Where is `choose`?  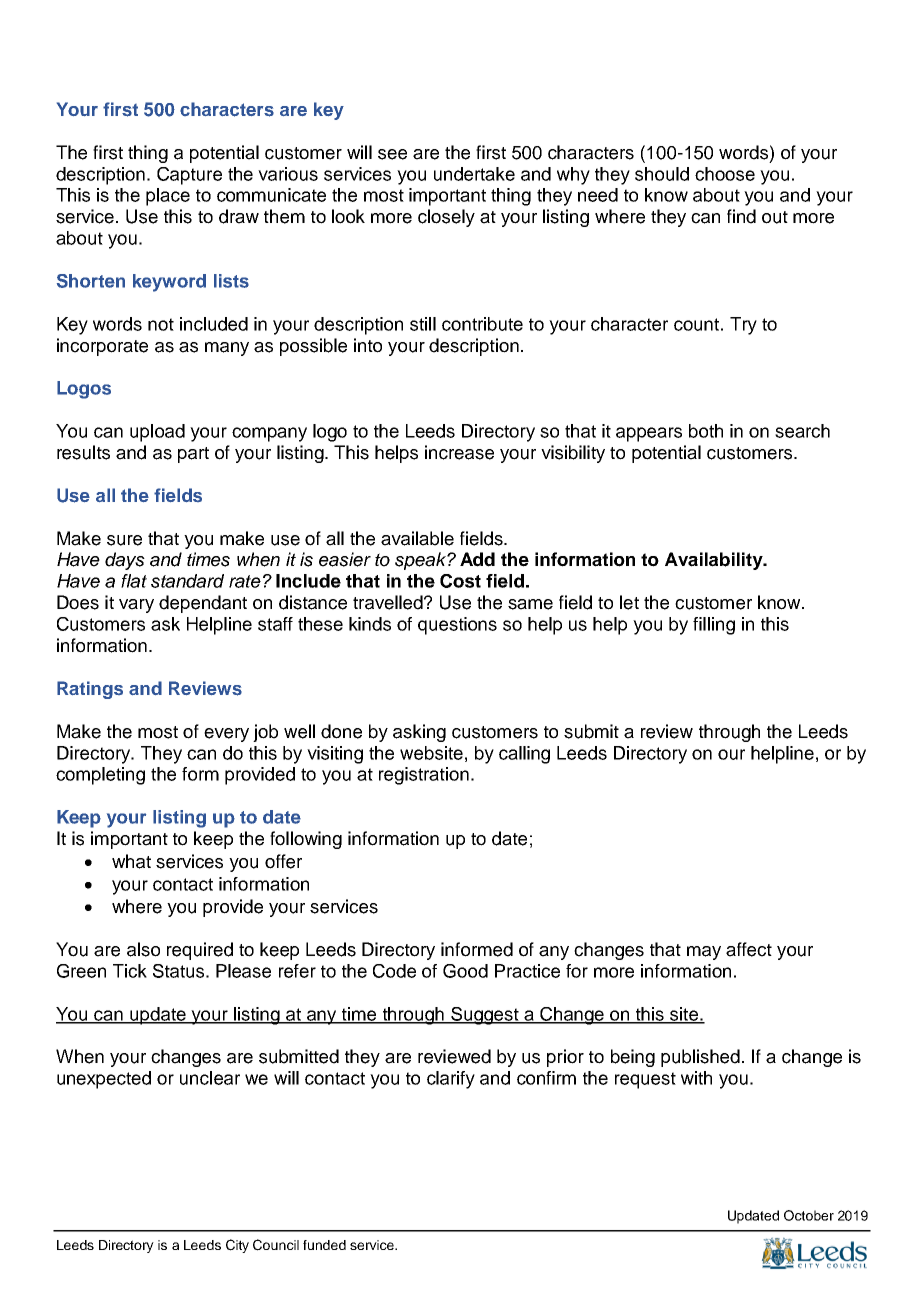 choose is located at coordinates (725, 174).
